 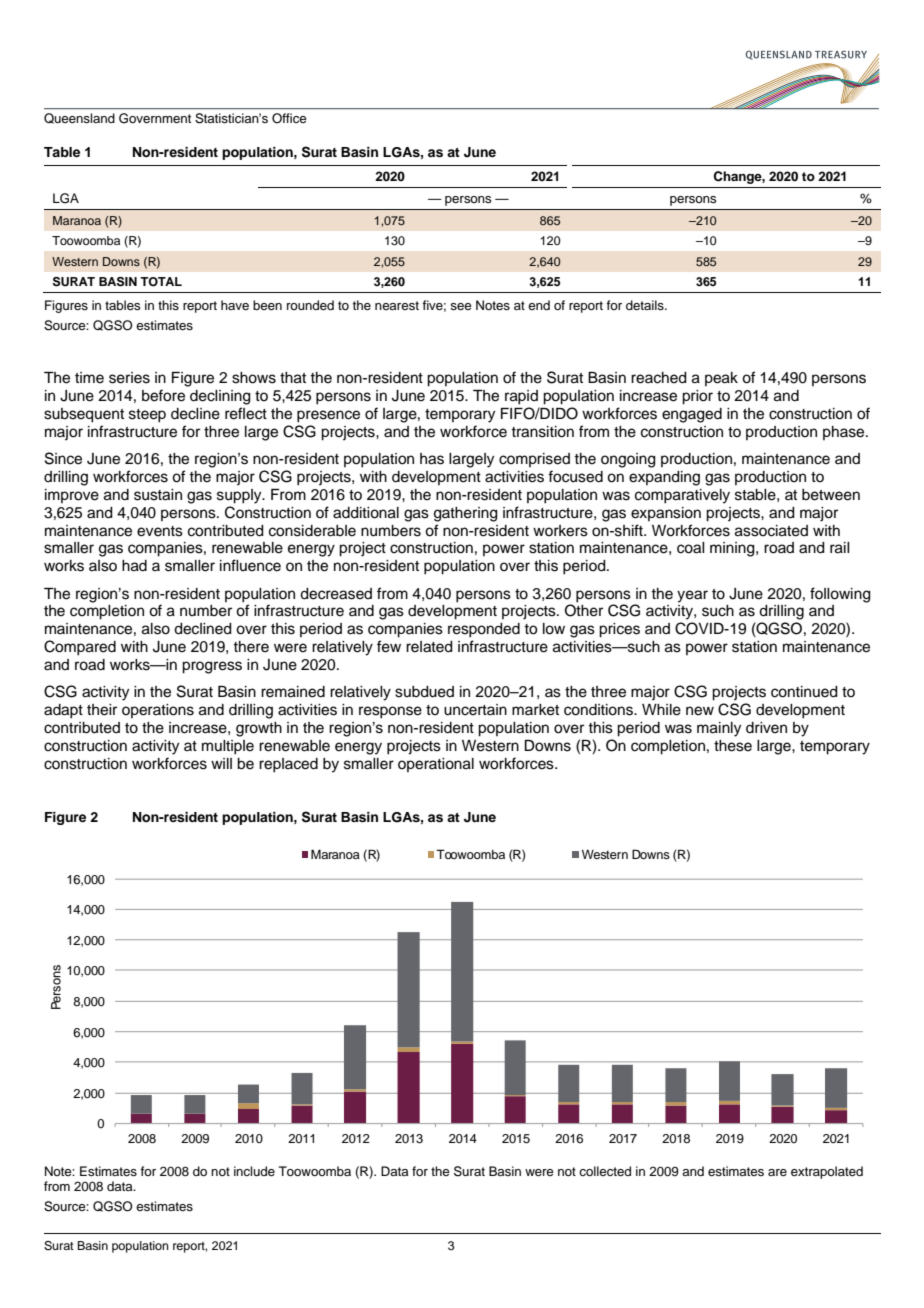 I want to click on Office, so click(x=289, y=118).
